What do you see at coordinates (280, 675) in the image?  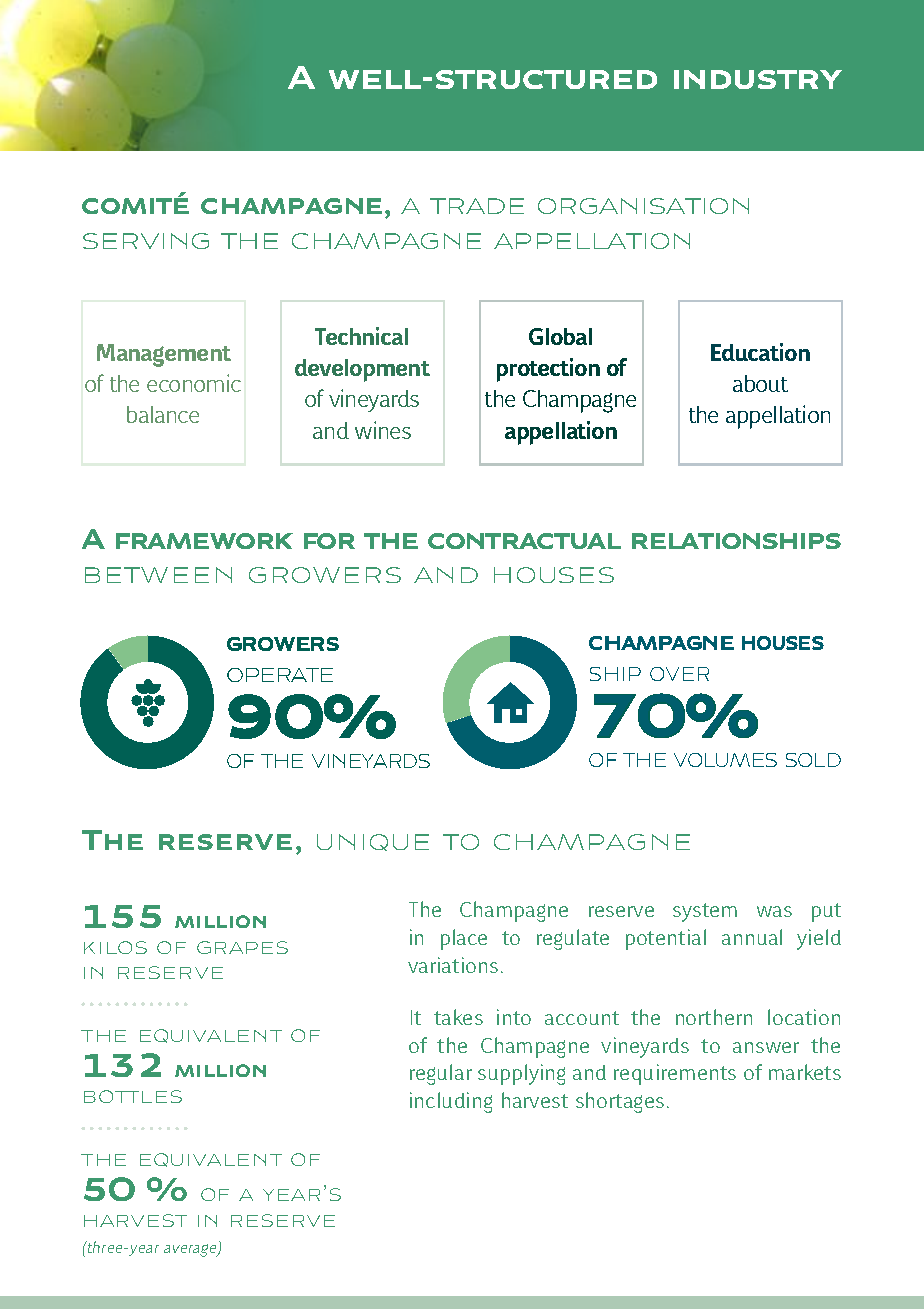 I see `operate` at bounding box center [280, 675].
